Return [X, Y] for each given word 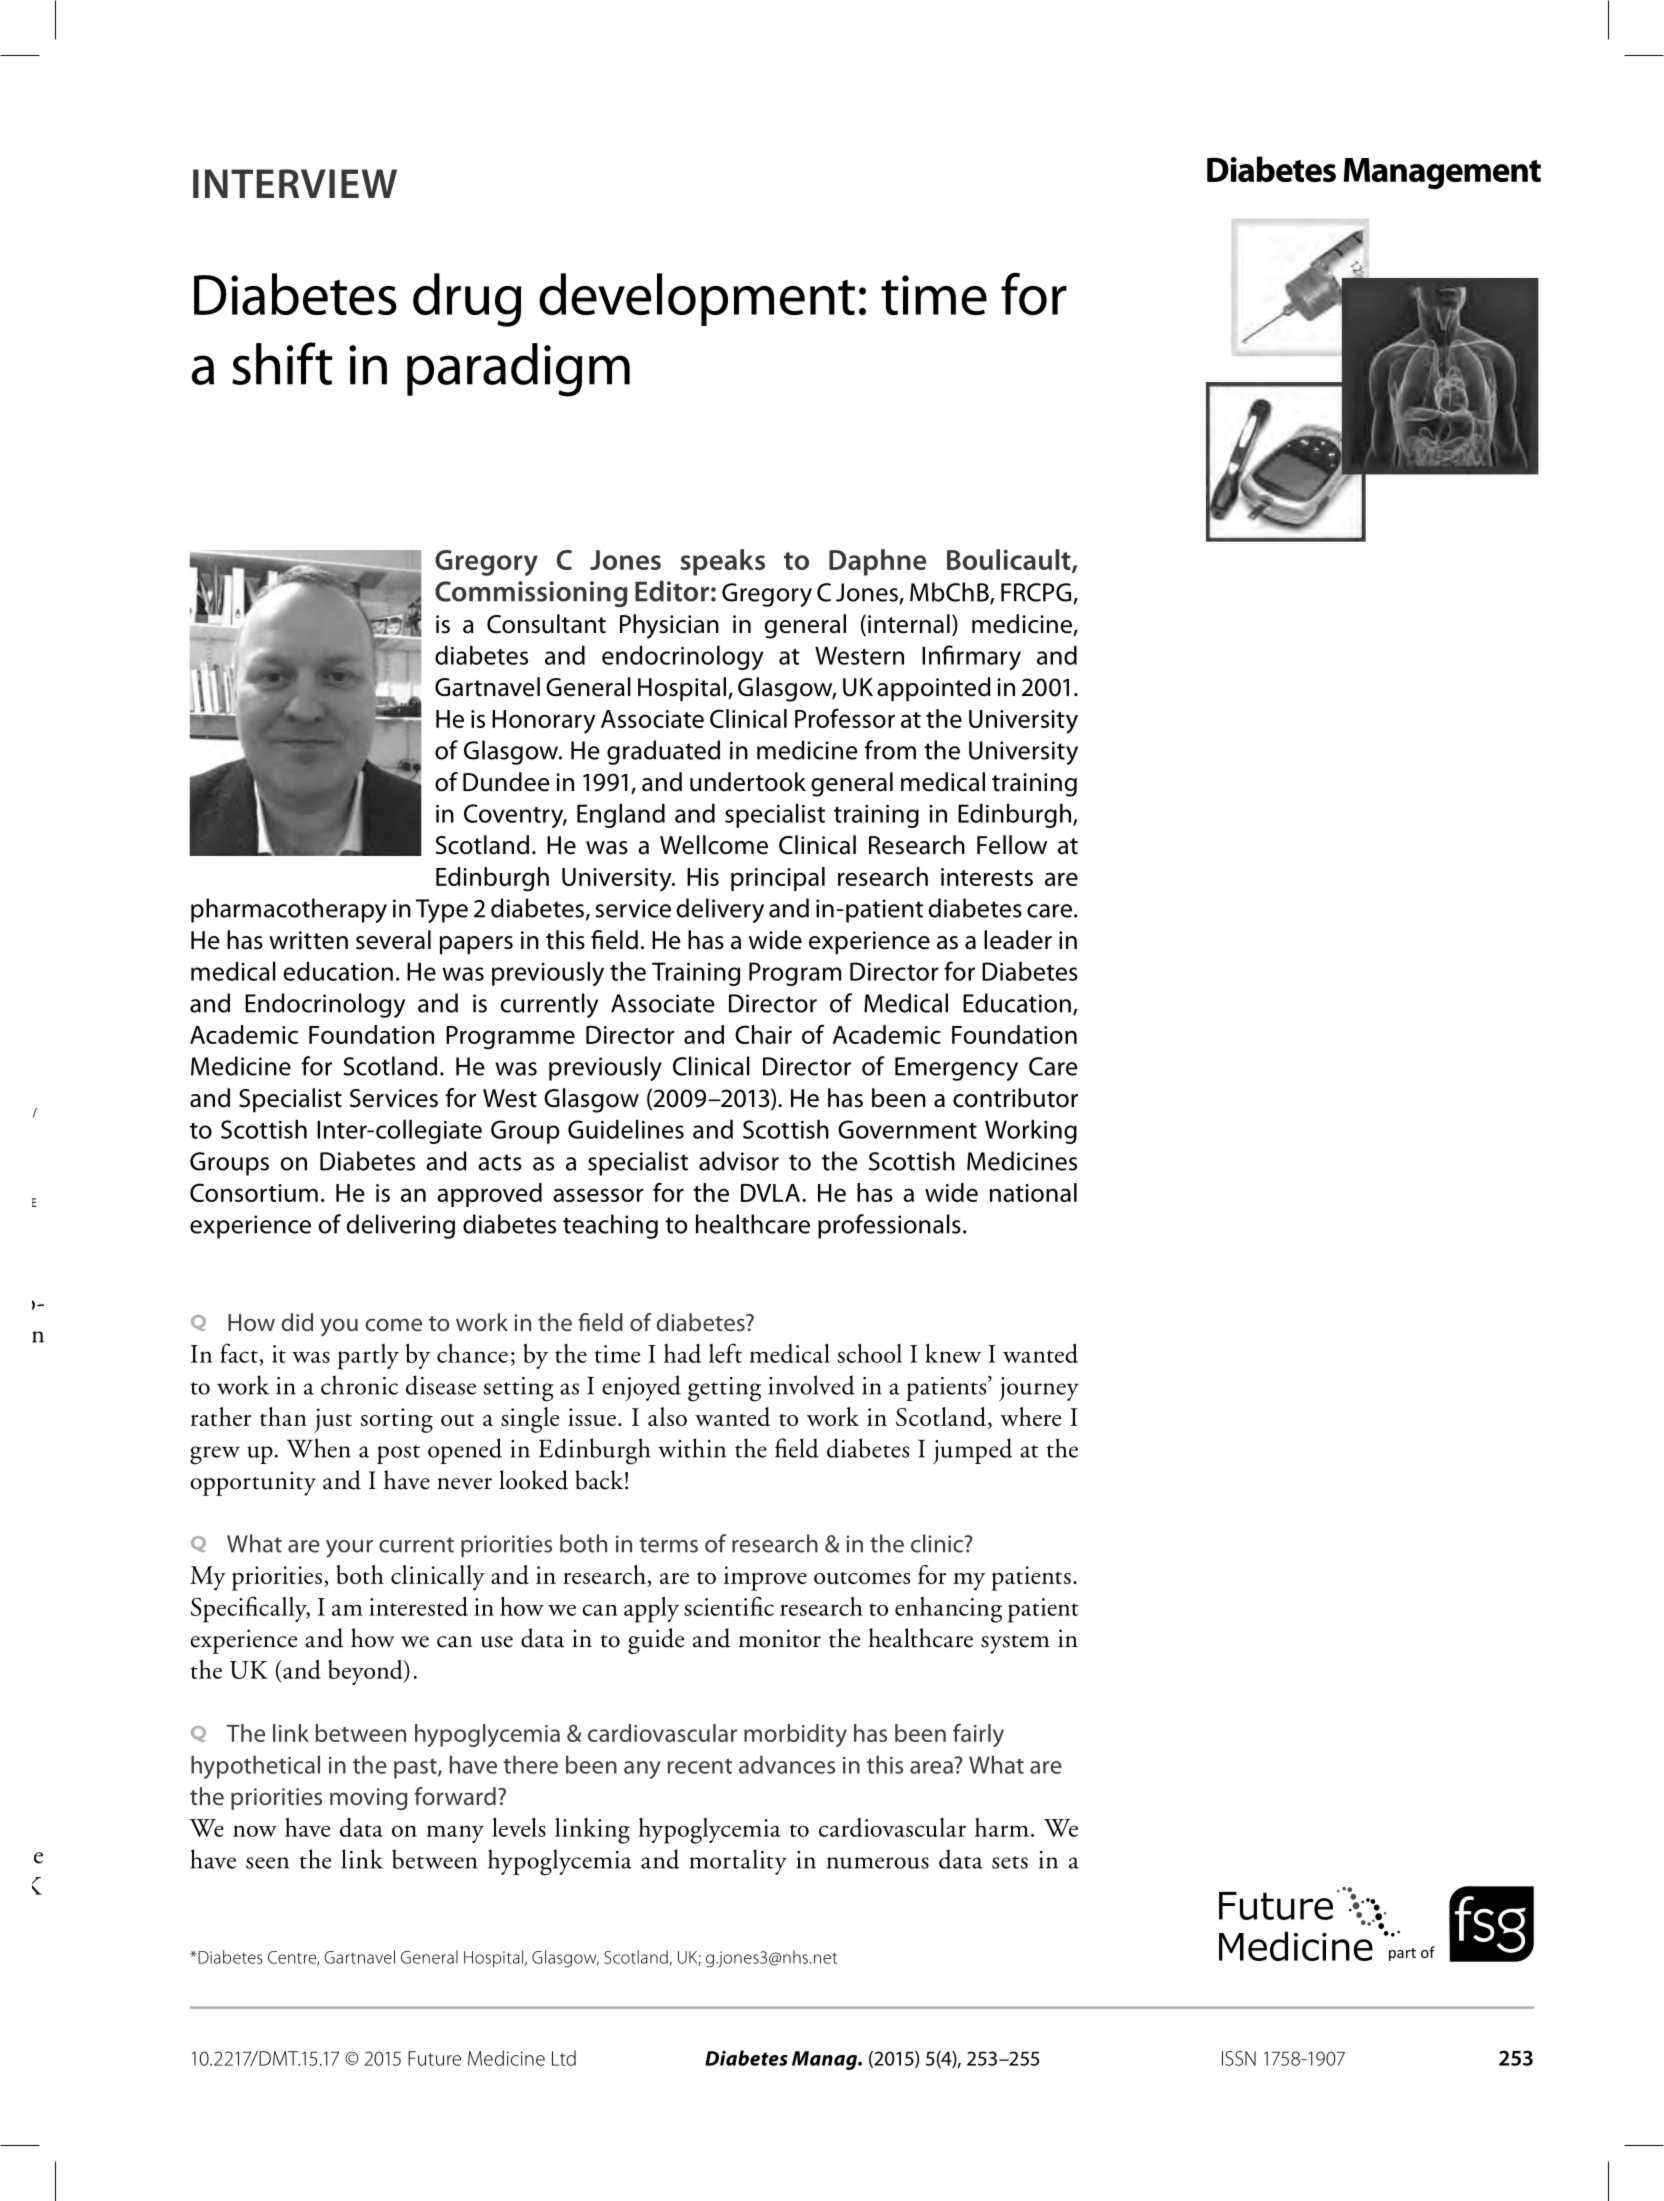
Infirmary [971, 657]
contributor [1015, 1098]
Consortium [254, 1192]
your [349, 1549]
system [1015, 1644]
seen [267, 1863]
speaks [722, 562]
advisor [739, 1161]
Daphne [877, 562]
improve [765, 1578]
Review [264, 182]
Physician [669, 626]
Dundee [506, 782]
